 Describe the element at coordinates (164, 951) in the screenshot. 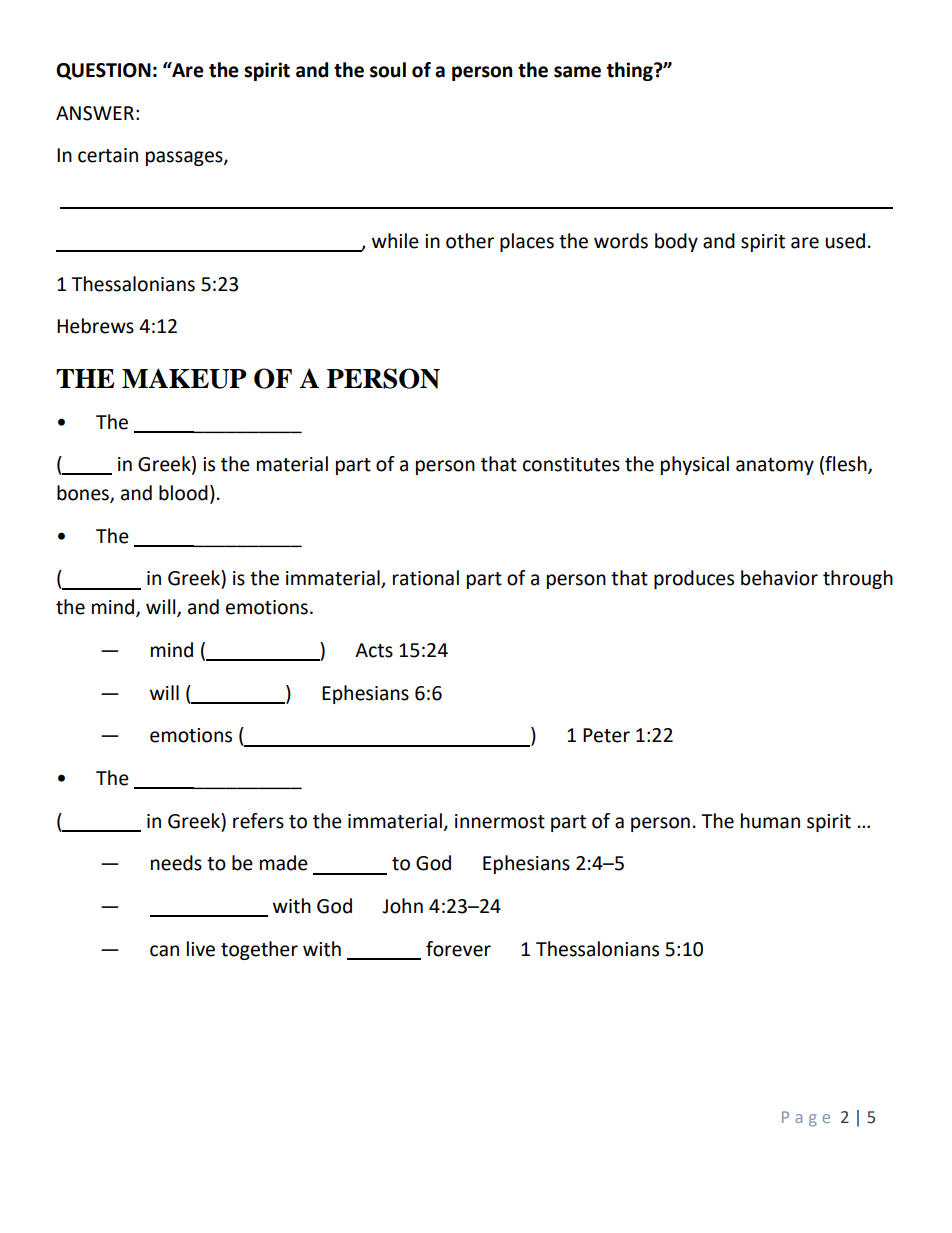

I see `can` at that location.
